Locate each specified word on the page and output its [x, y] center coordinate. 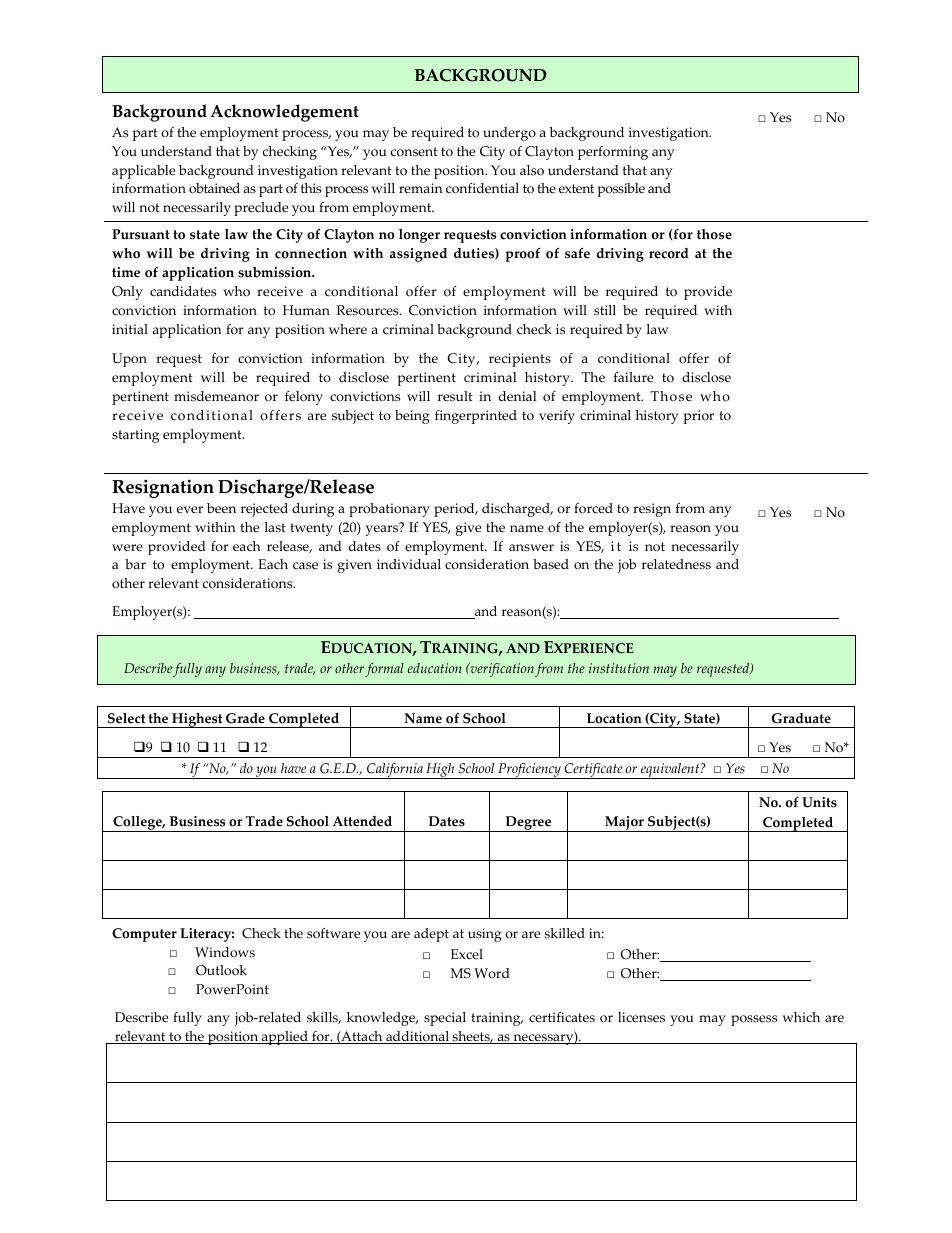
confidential [482, 188]
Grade [245, 718]
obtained [214, 188]
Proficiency [529, 771]
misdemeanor [216, 396]
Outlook [221, 970]
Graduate [801, 718]
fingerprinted [476, 417]
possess [754, 1020]
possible [621, 190]
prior [699, 417]
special [445, 1019]
